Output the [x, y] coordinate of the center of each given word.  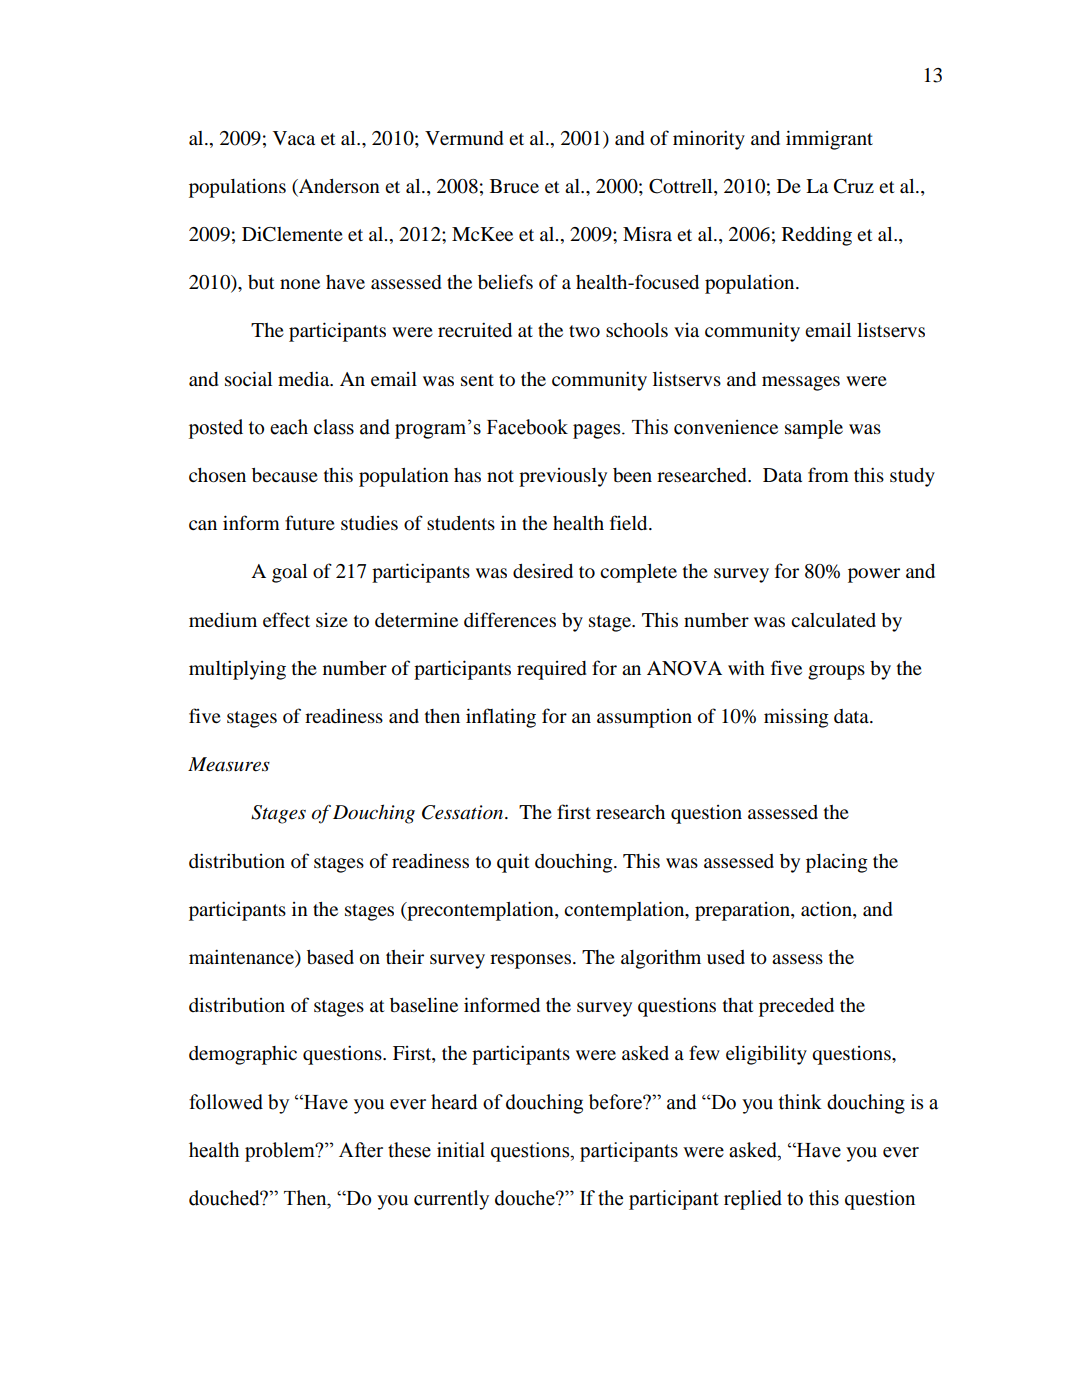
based [330, 957]
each [289, 427]
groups [836, 672]
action [827, 909]
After [361, 1150]
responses [532, 961]
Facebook [527, 427]
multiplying [237, 670]
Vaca [294, 138]
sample [814, 429]
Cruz [854, 186]
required [551, 670]
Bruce [514, 186]
